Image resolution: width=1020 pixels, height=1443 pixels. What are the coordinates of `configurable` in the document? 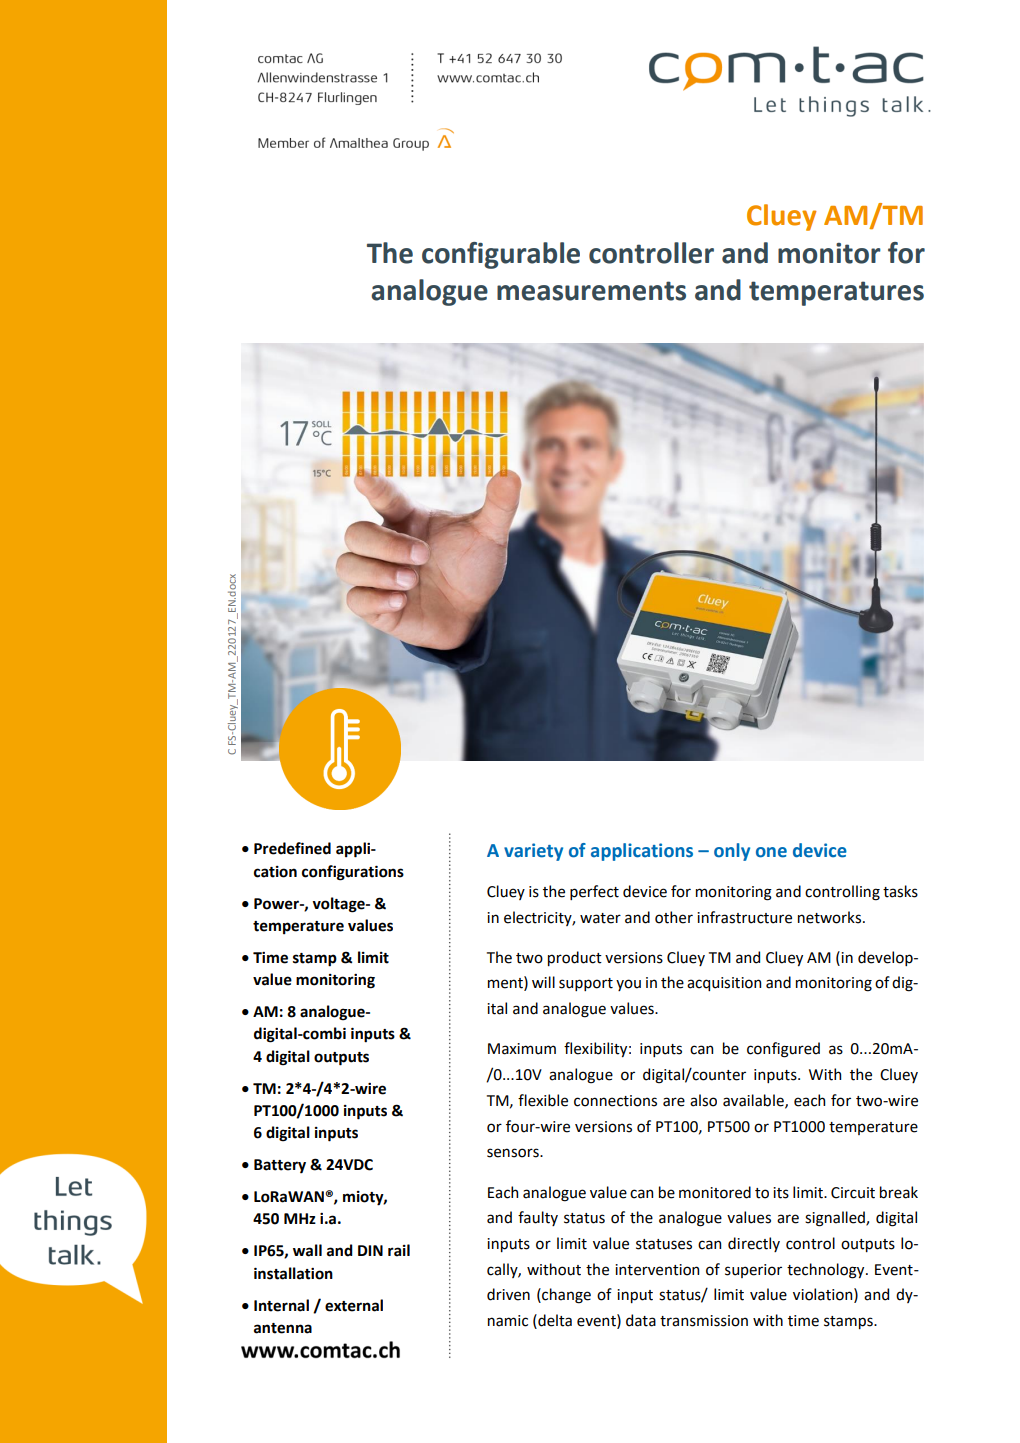 It's located at (501, 255).
